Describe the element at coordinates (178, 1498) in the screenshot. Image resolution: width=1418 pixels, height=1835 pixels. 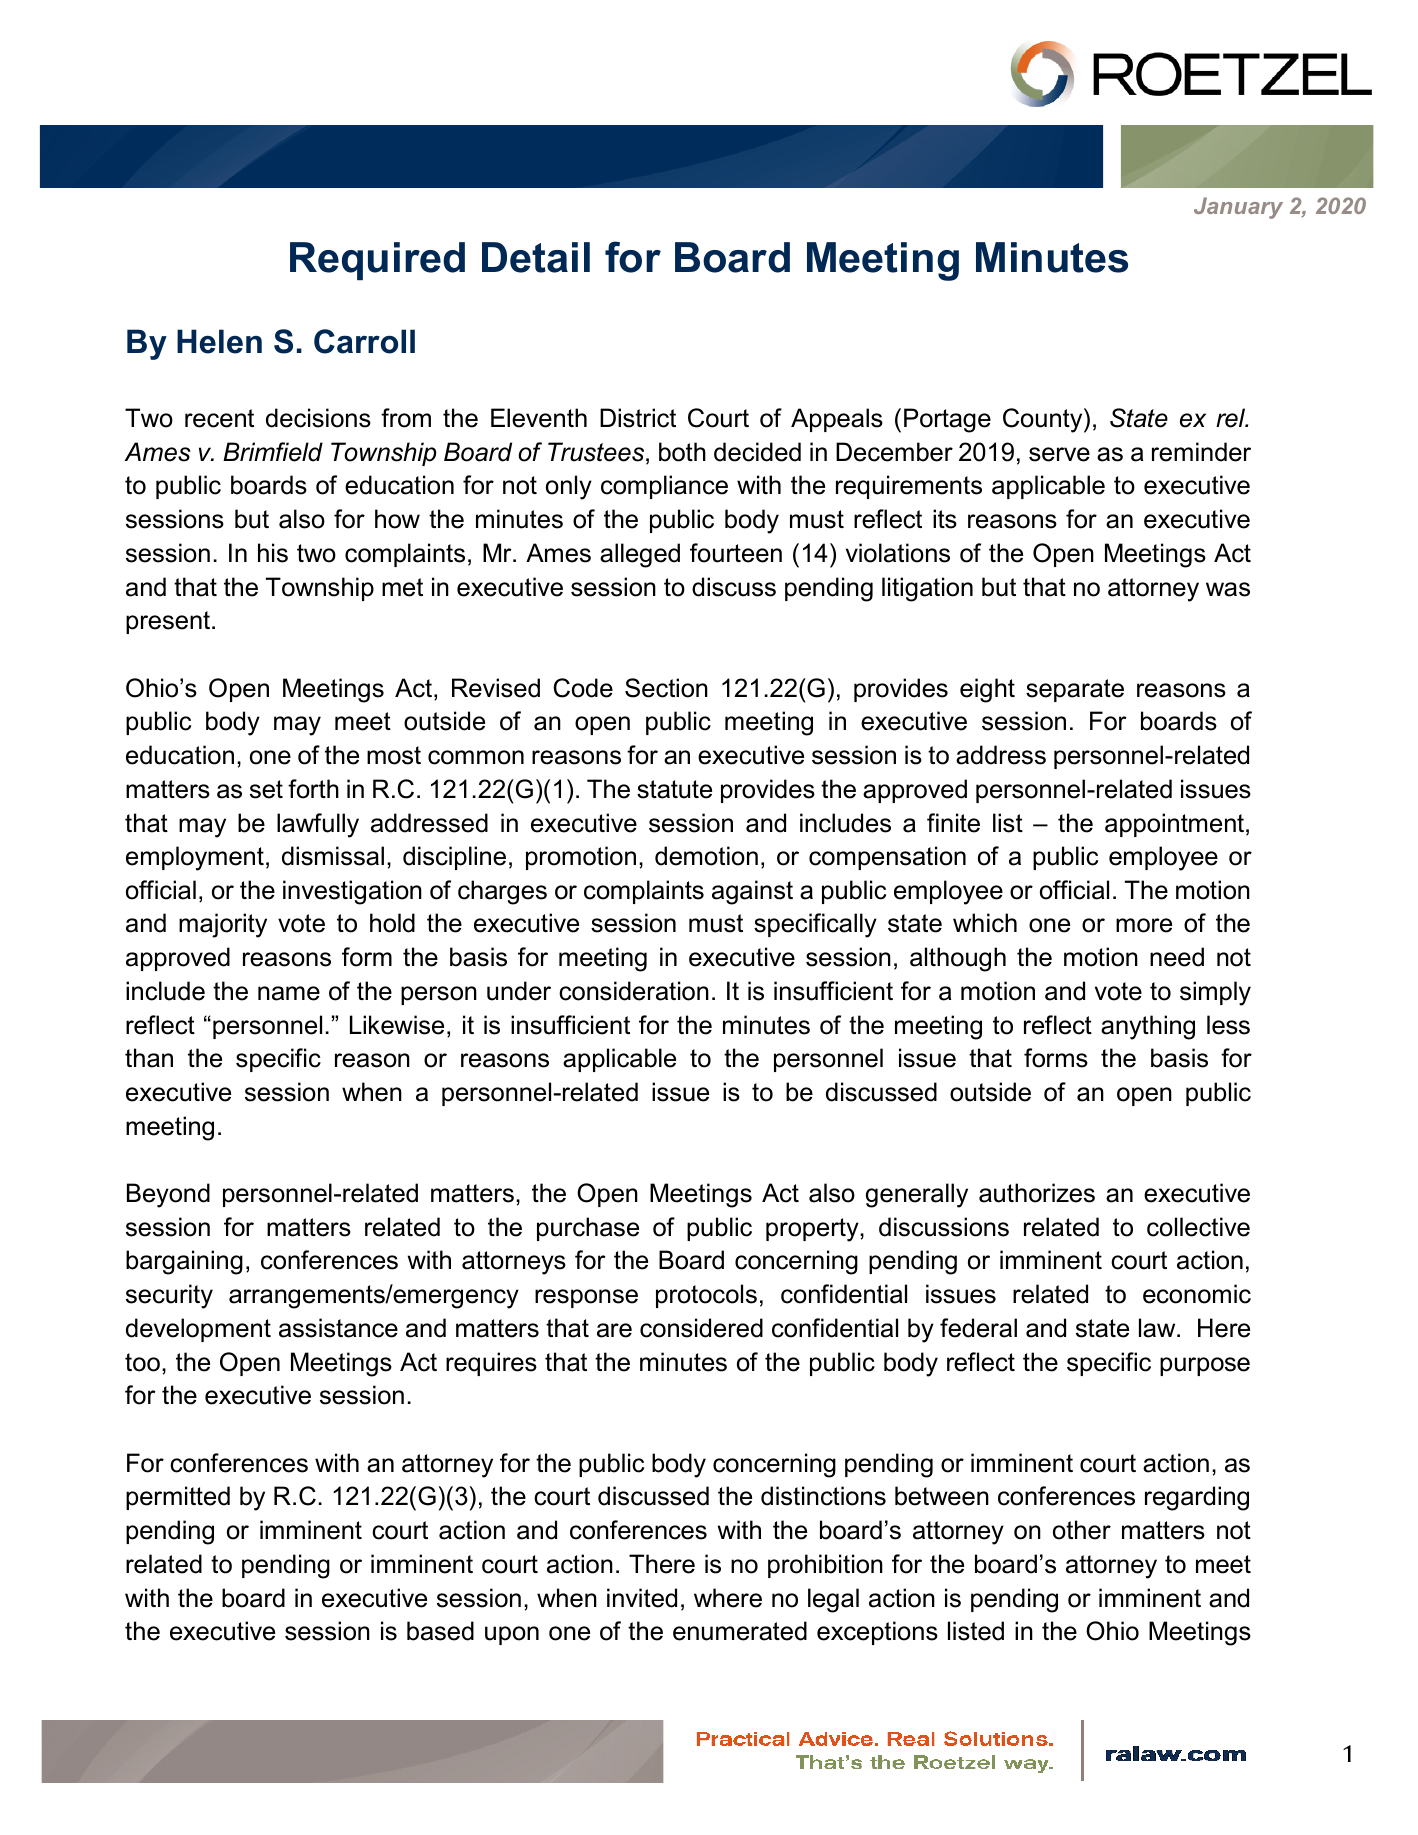
I see `permitted` at that location.
